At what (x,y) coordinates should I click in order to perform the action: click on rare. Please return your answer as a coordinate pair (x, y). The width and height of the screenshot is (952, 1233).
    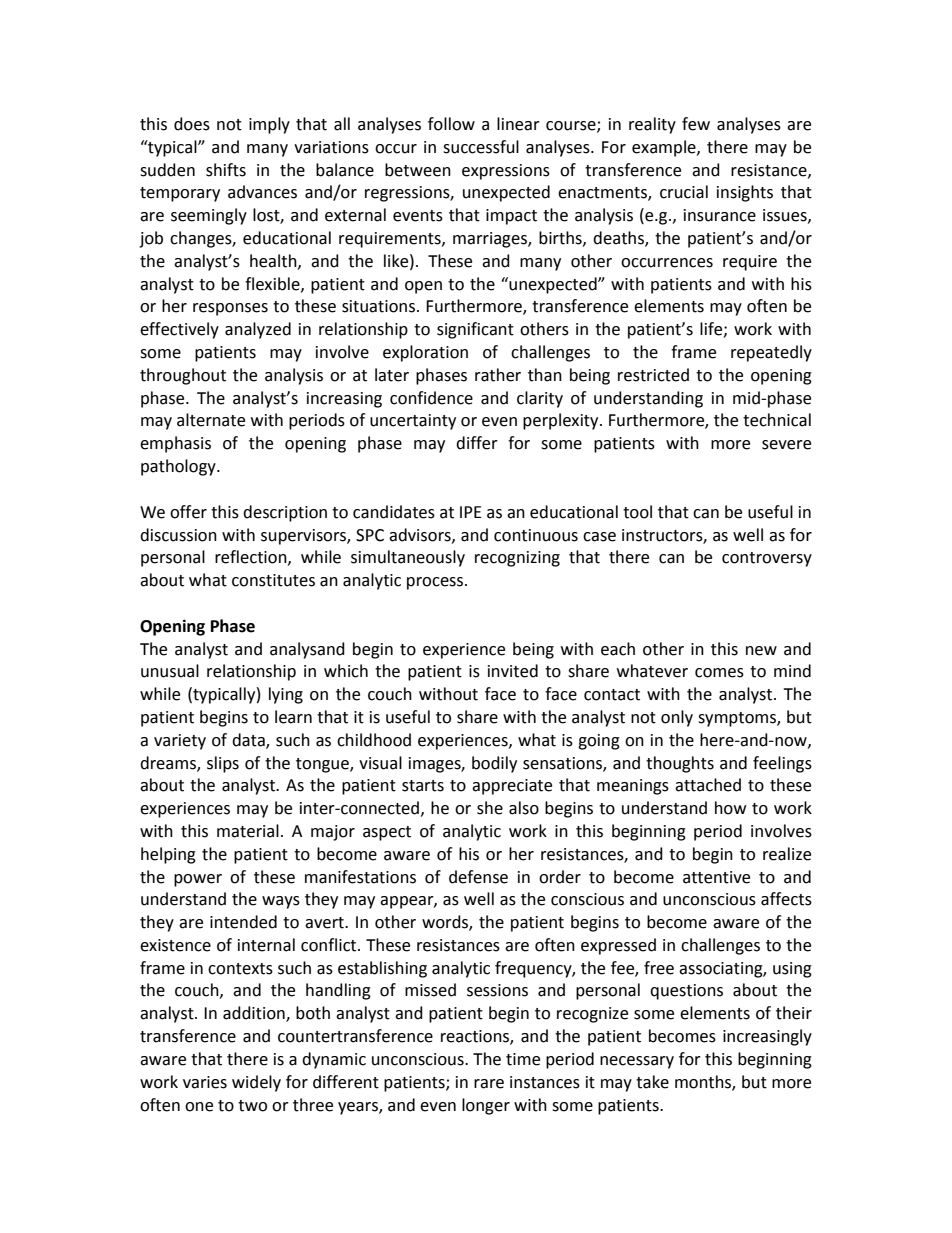
    Looking at the image, I should click on (489, 1084).
